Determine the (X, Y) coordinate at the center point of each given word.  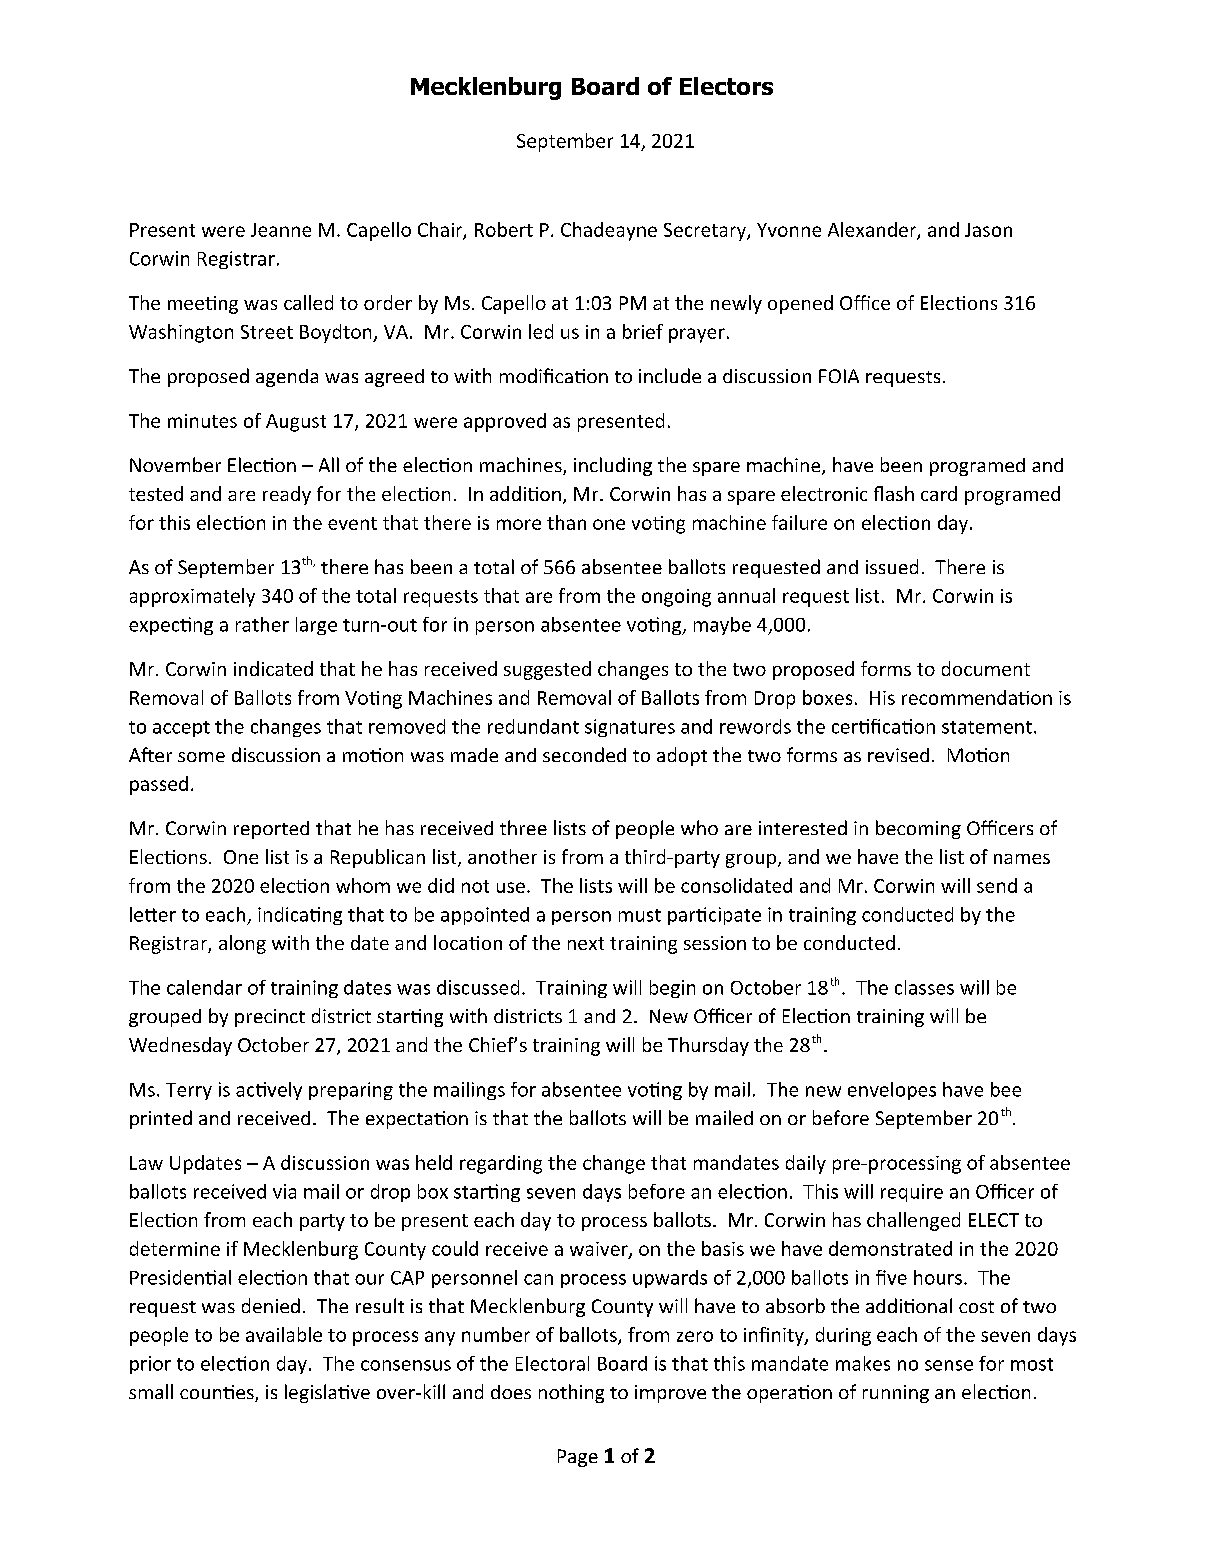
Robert (504, 229)
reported (271, 830)
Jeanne (281, 230)
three (523, 827)
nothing (571, 1393)
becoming (918, 829)
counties (218, 1393)
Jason (988, 230)
